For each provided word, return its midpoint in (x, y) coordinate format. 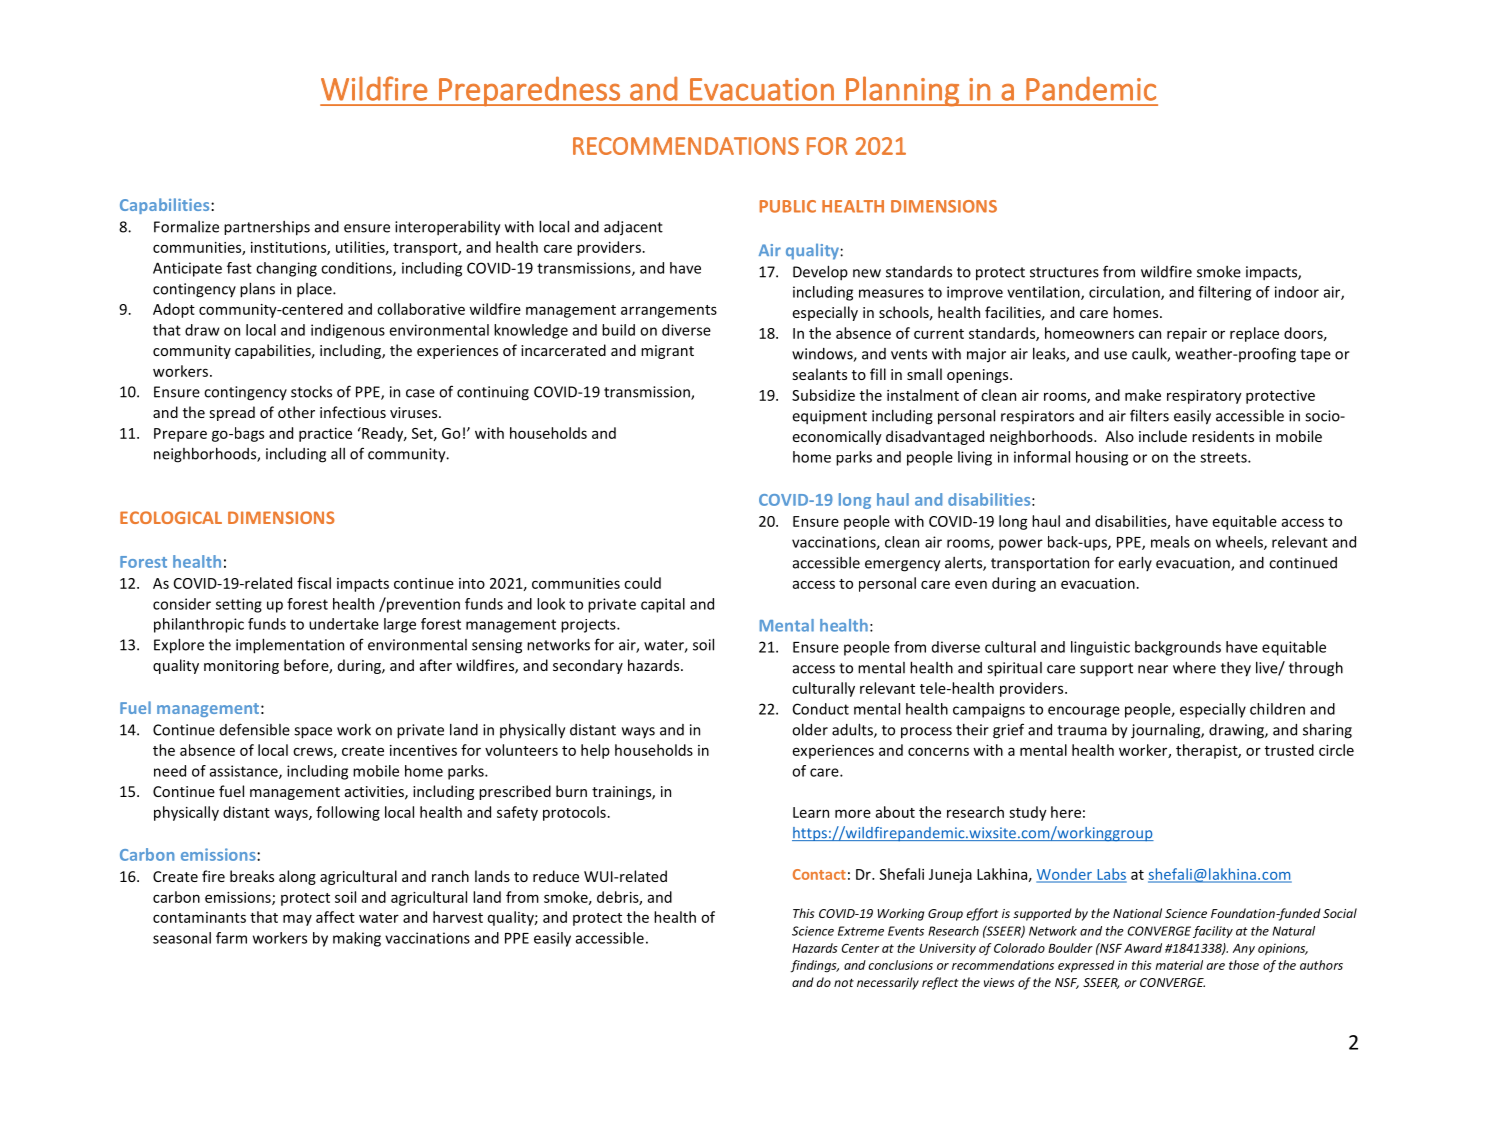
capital (663, 605)
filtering (1224, 293)
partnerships (267, 228)
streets (1224, 457)
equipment (829, 417)
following (348, 813)
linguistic (1100, 648)
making (357, 939)
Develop (820, 272)
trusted (1289, 750)
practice (325, 434)
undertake (344, 624)
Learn (811, 812)
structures (1064, 272)
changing (286, 269)
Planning (902, 91)
